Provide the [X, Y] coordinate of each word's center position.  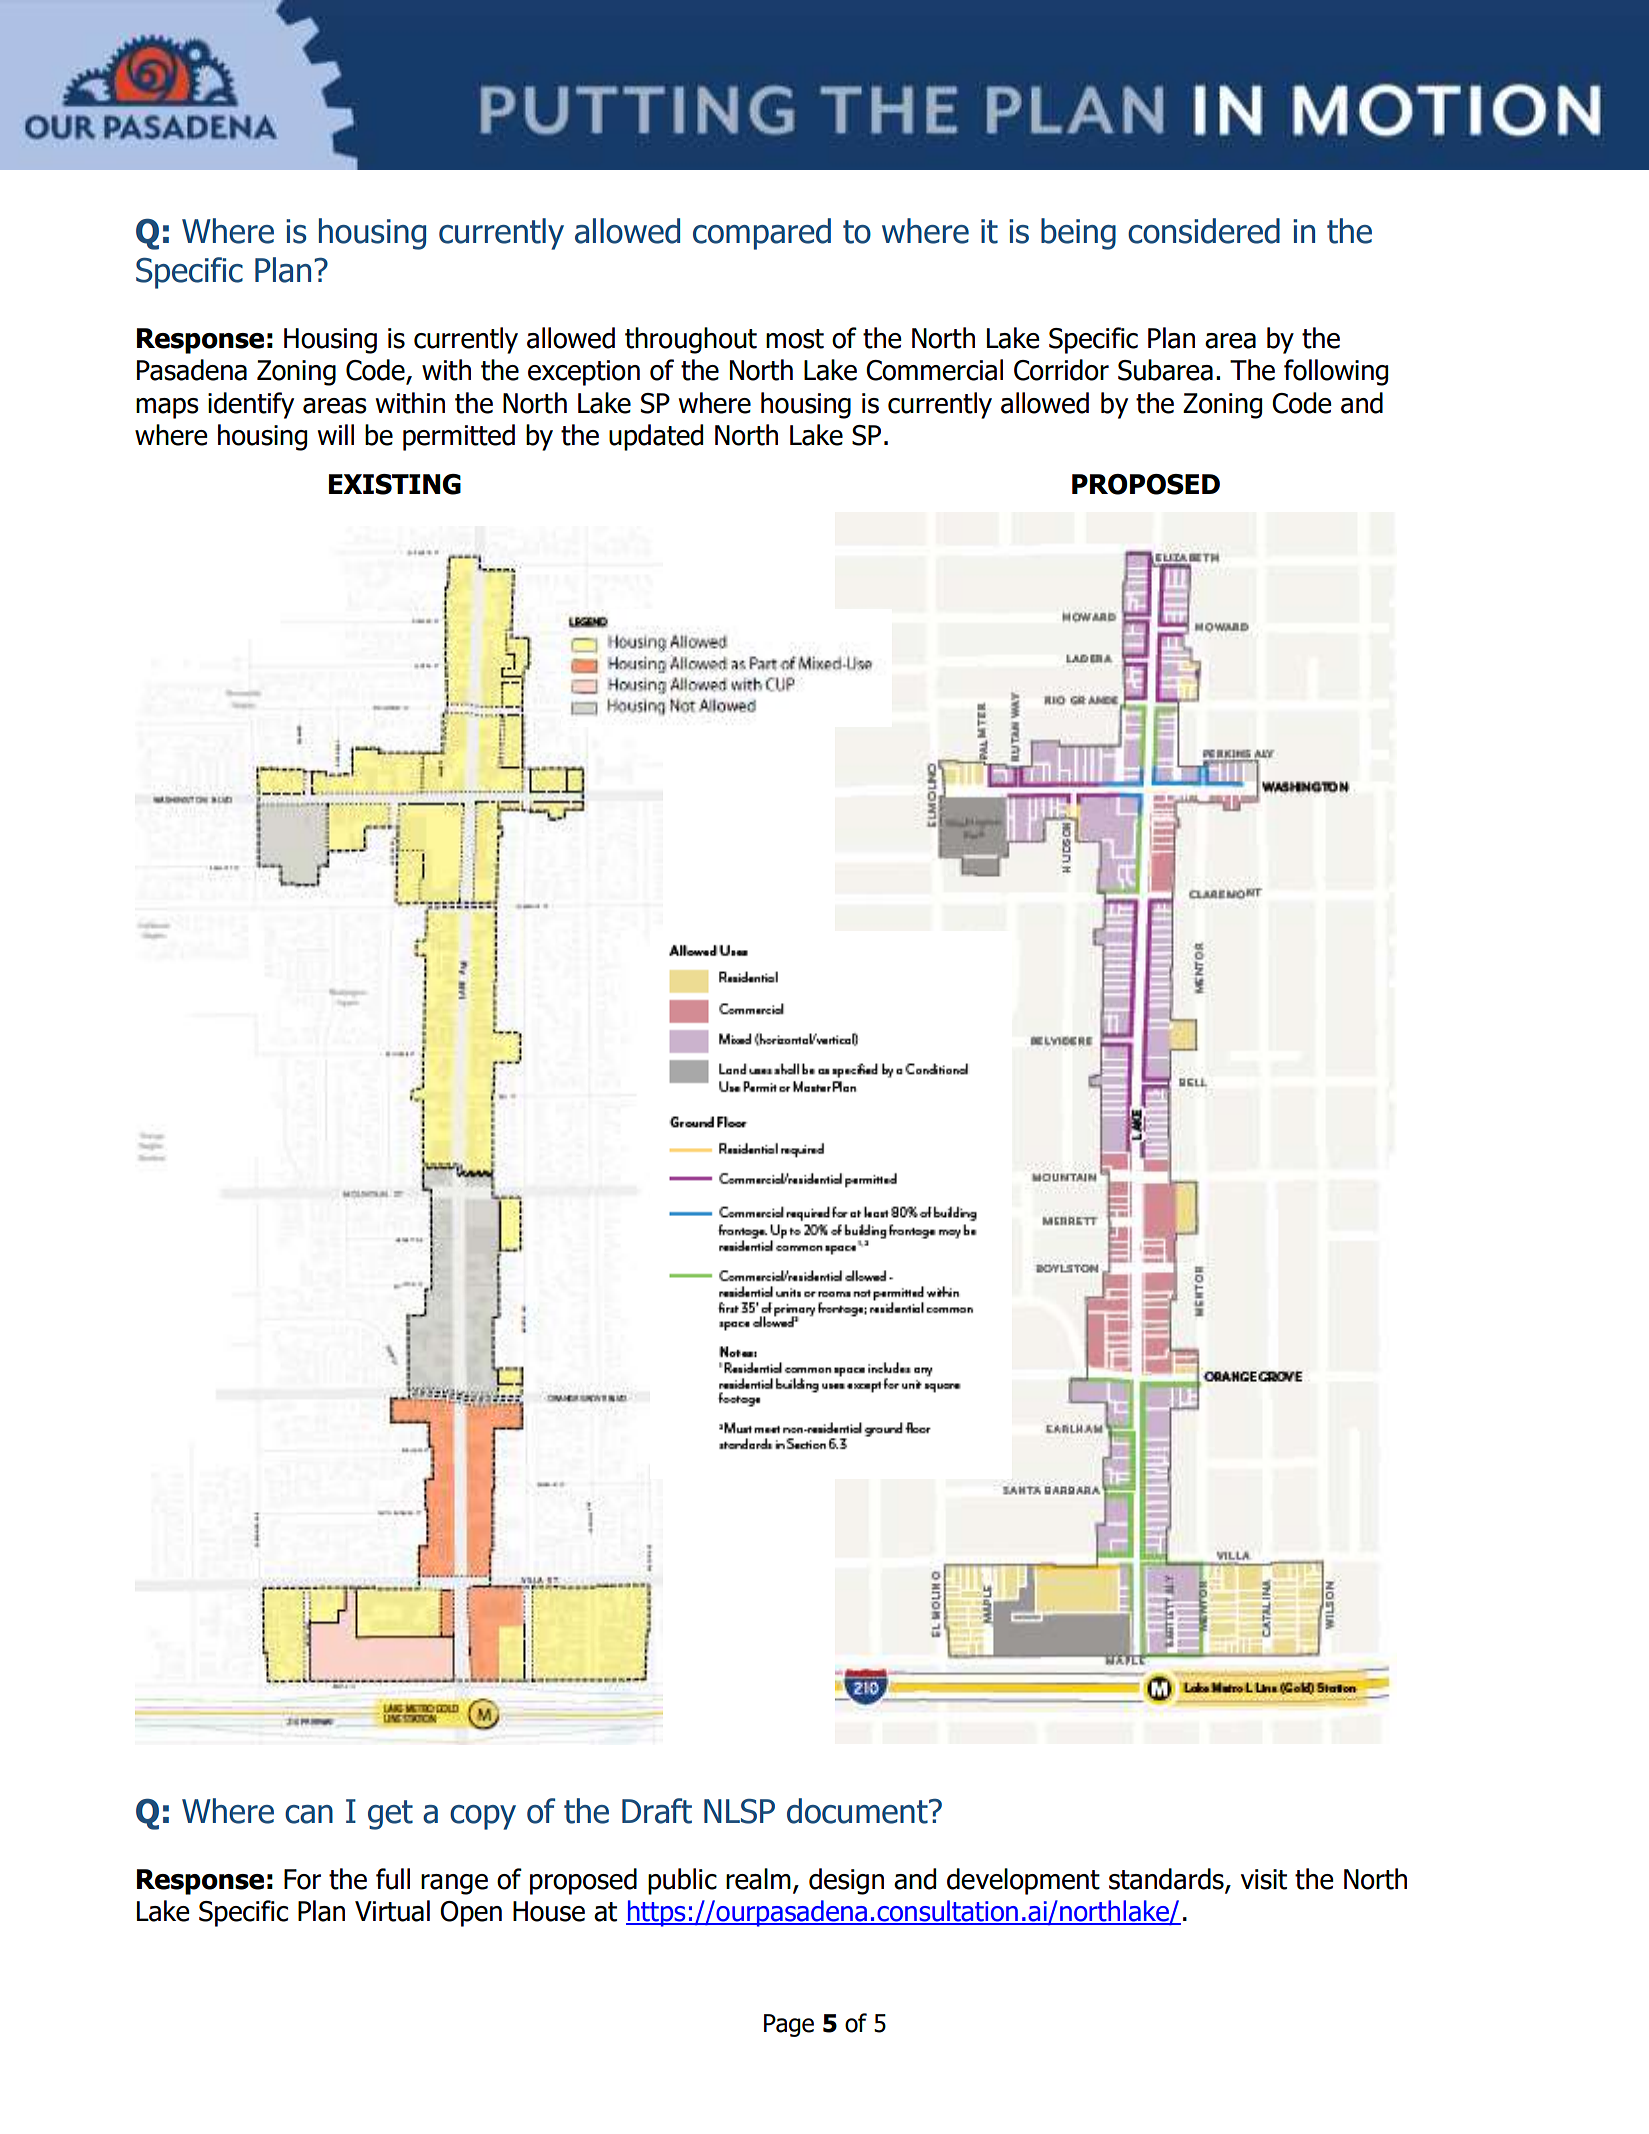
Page [789, 2025]
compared [762, 234]
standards [1167, 1879]
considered [1204, 231]
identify [251, 405]
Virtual [392, 1911]
